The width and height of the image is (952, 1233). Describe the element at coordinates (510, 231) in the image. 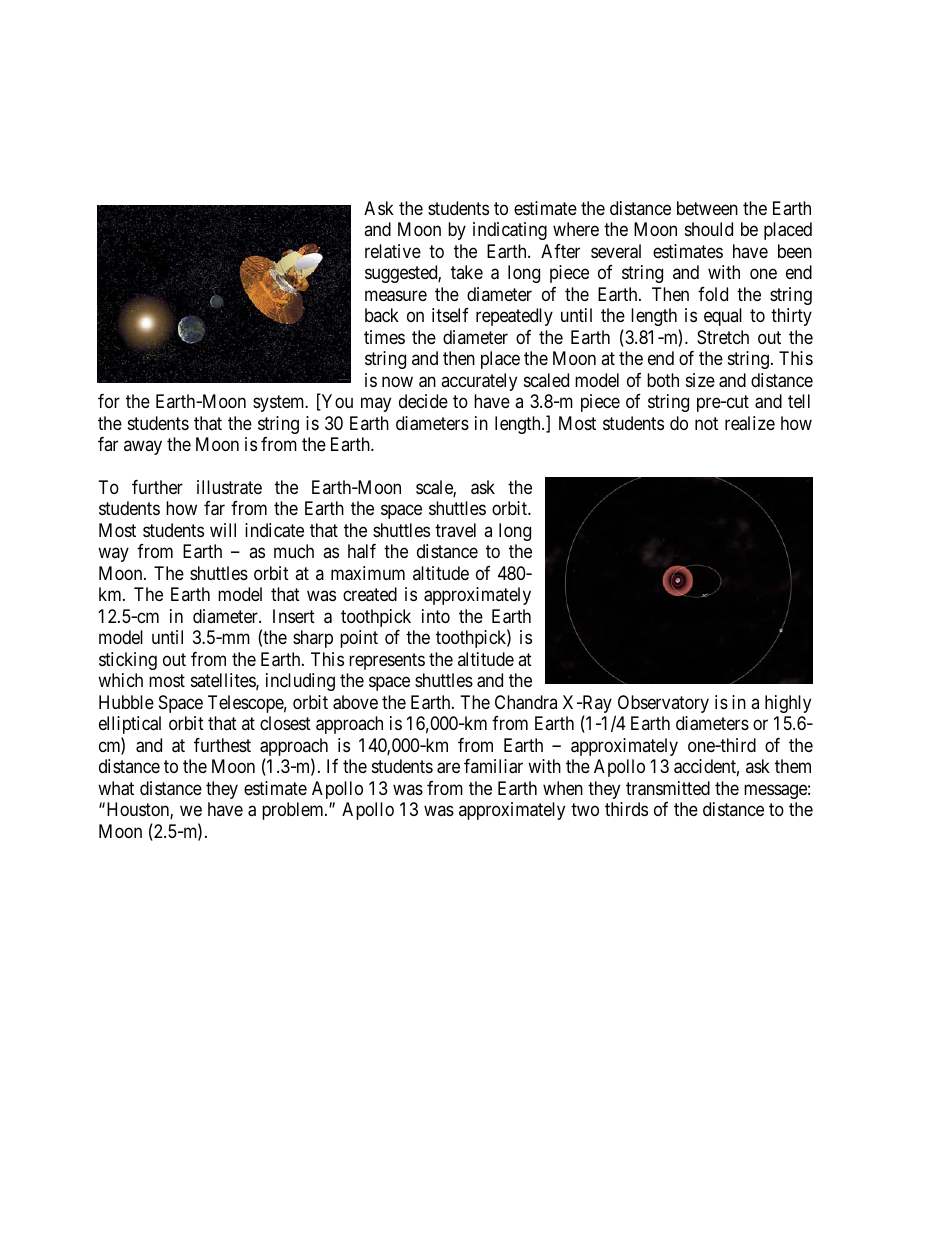

I see `indicating` at that location.
